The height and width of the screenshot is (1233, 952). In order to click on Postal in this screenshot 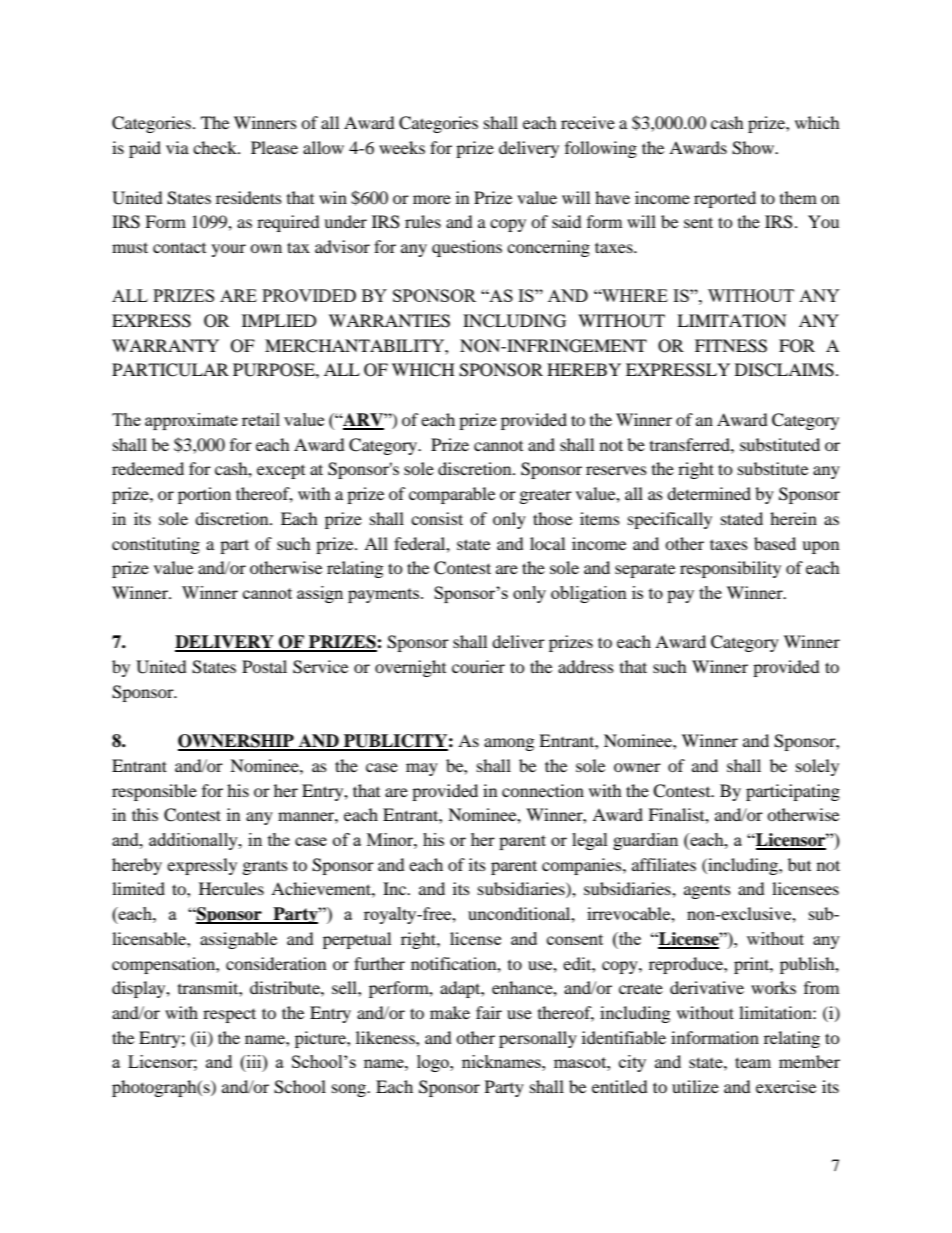, I will do `click(264, 666)`.
